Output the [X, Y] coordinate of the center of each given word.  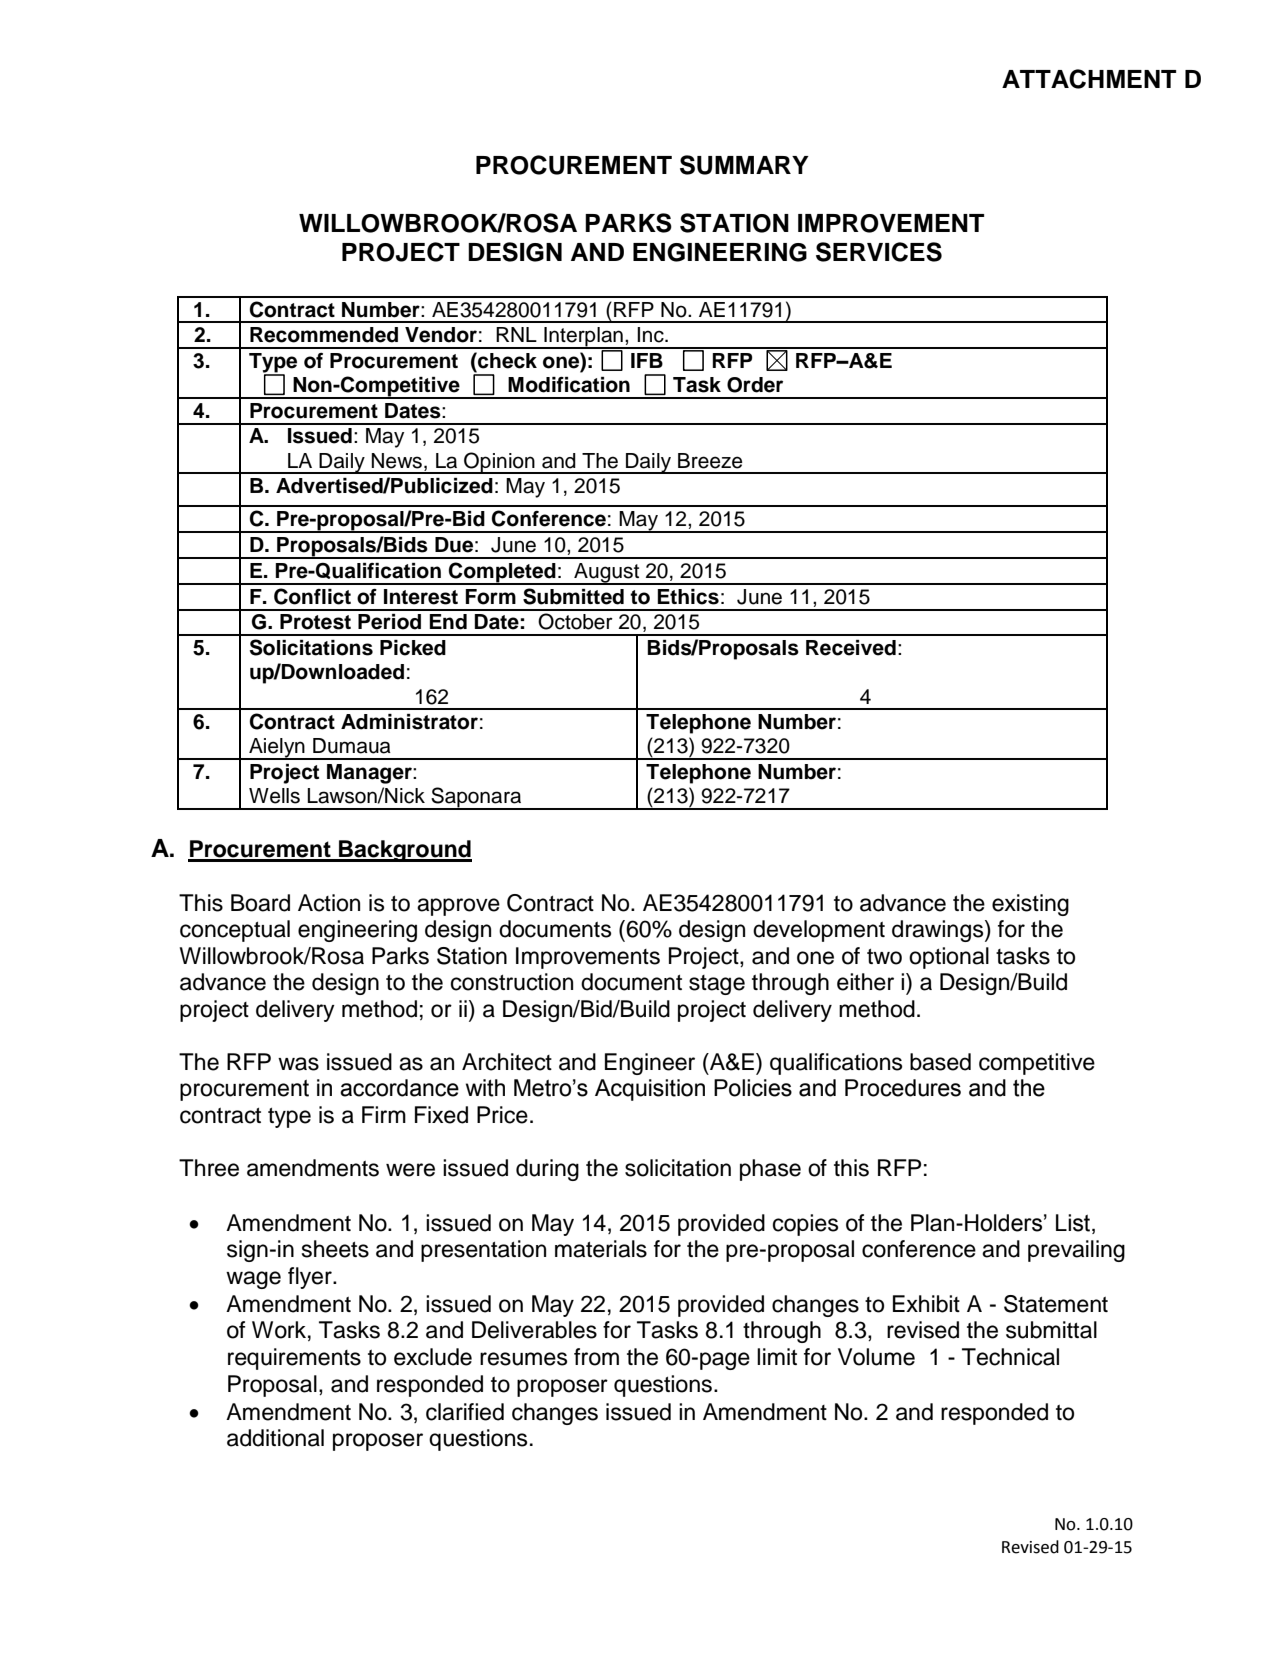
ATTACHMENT [1089, 79]
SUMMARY [744, 165]
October [575, 621]
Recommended [324, 335]
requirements [294, 1359]
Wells [274, 796]
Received [851, 648]
